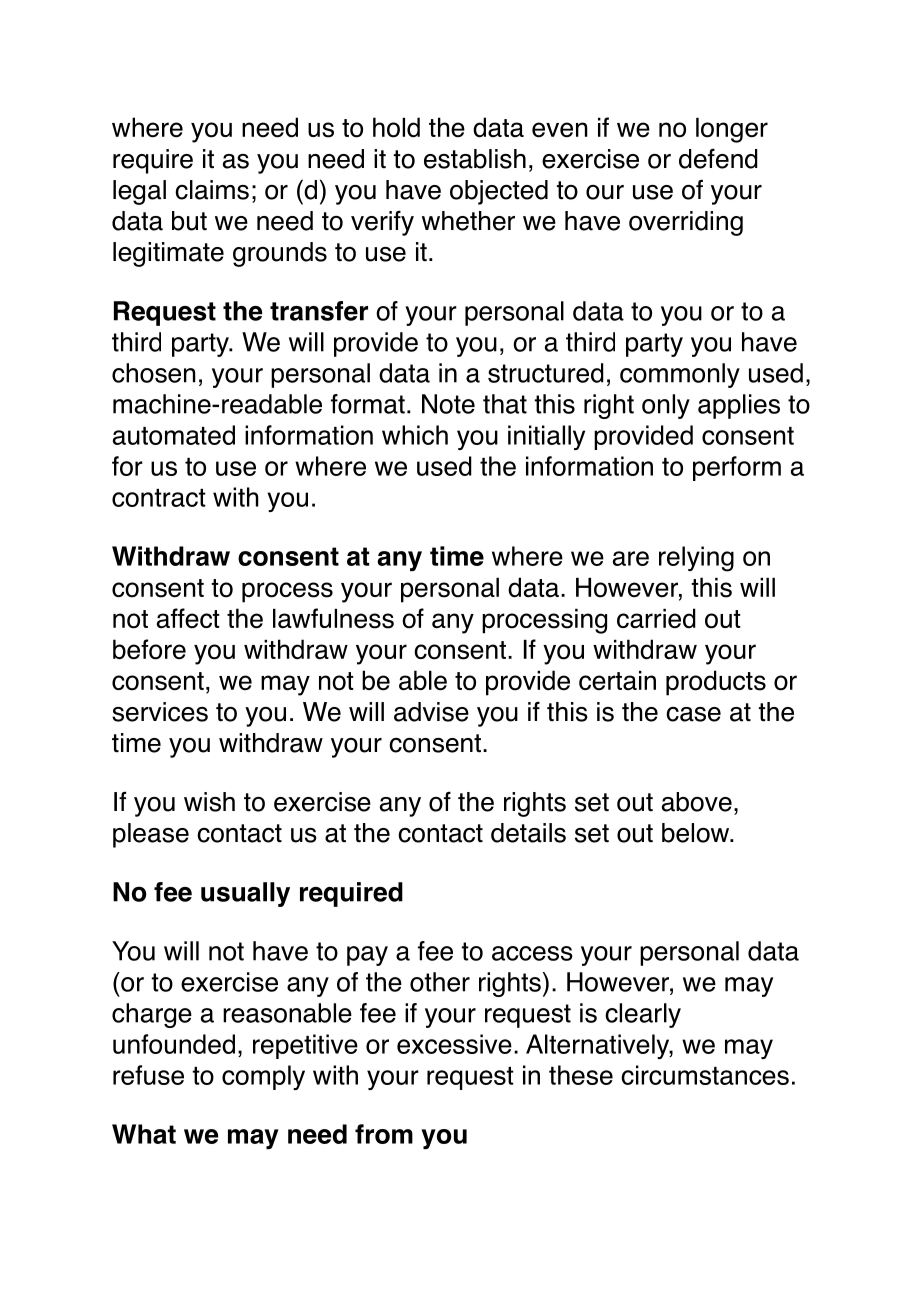 The width and height of the document is (924, 1308). I want to click on usually, so click(245, 894).
